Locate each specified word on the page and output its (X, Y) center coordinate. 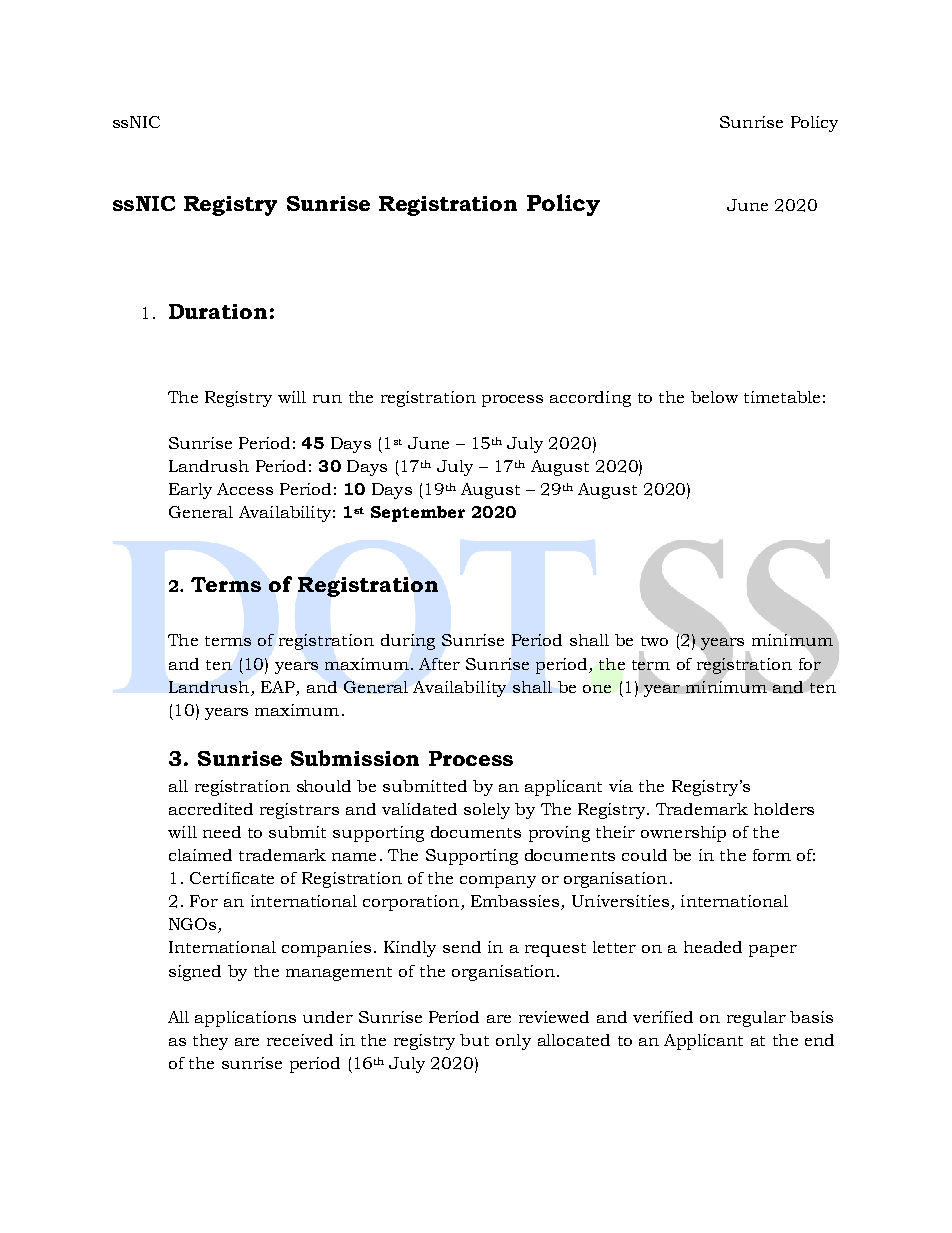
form (772, 855)
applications (245, 1019)
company (498, 882)
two (654, 641)
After (439, 664)
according (590, 399)
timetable (782, 397)
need (222, 832)
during (408, 642)
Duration (218, 311)
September (418, 514)
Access (245, 489)
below (714, 397)
